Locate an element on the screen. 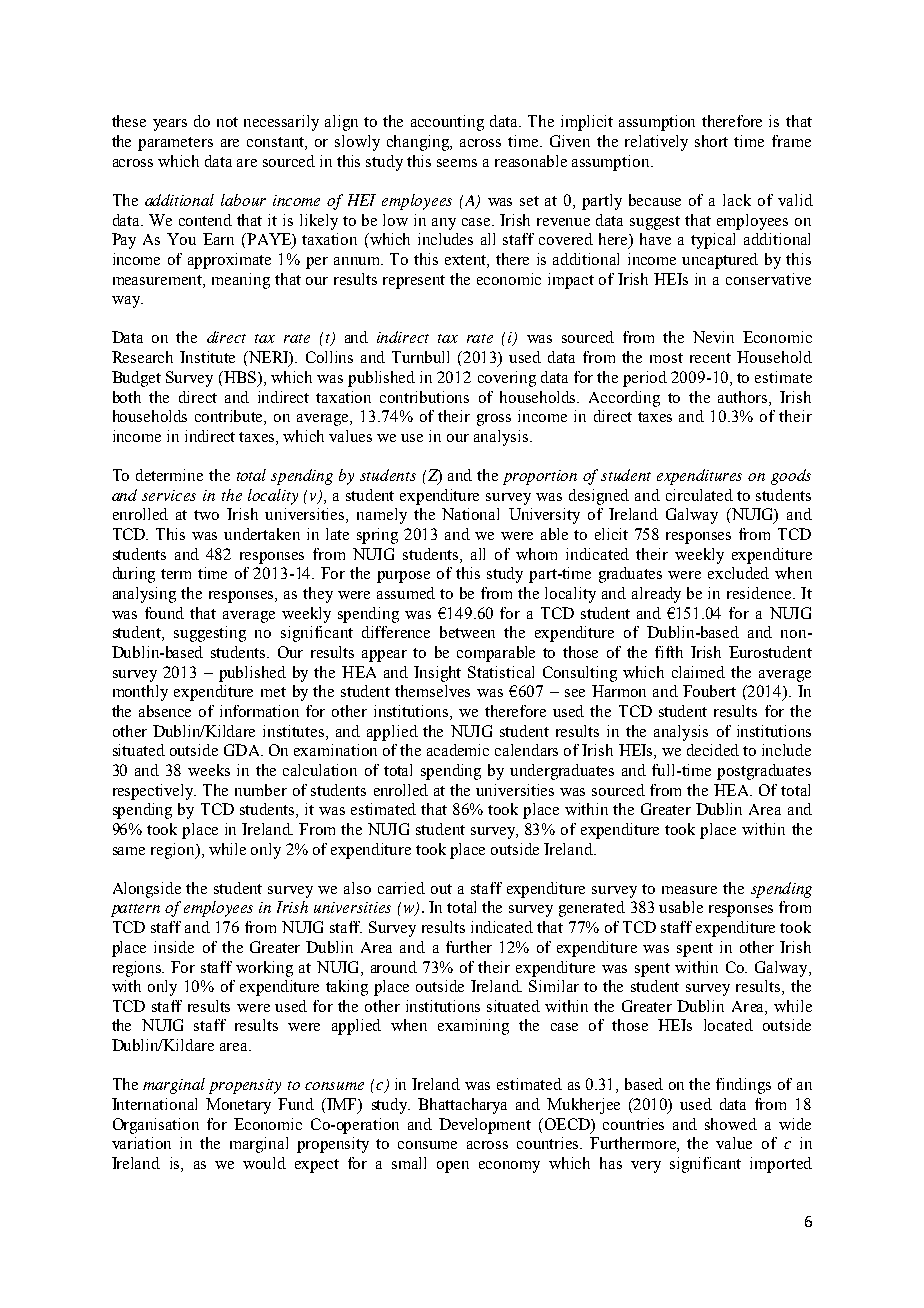 This screenshot has height=1308, width=924. Alongside is located at coordinates (147, 890).
